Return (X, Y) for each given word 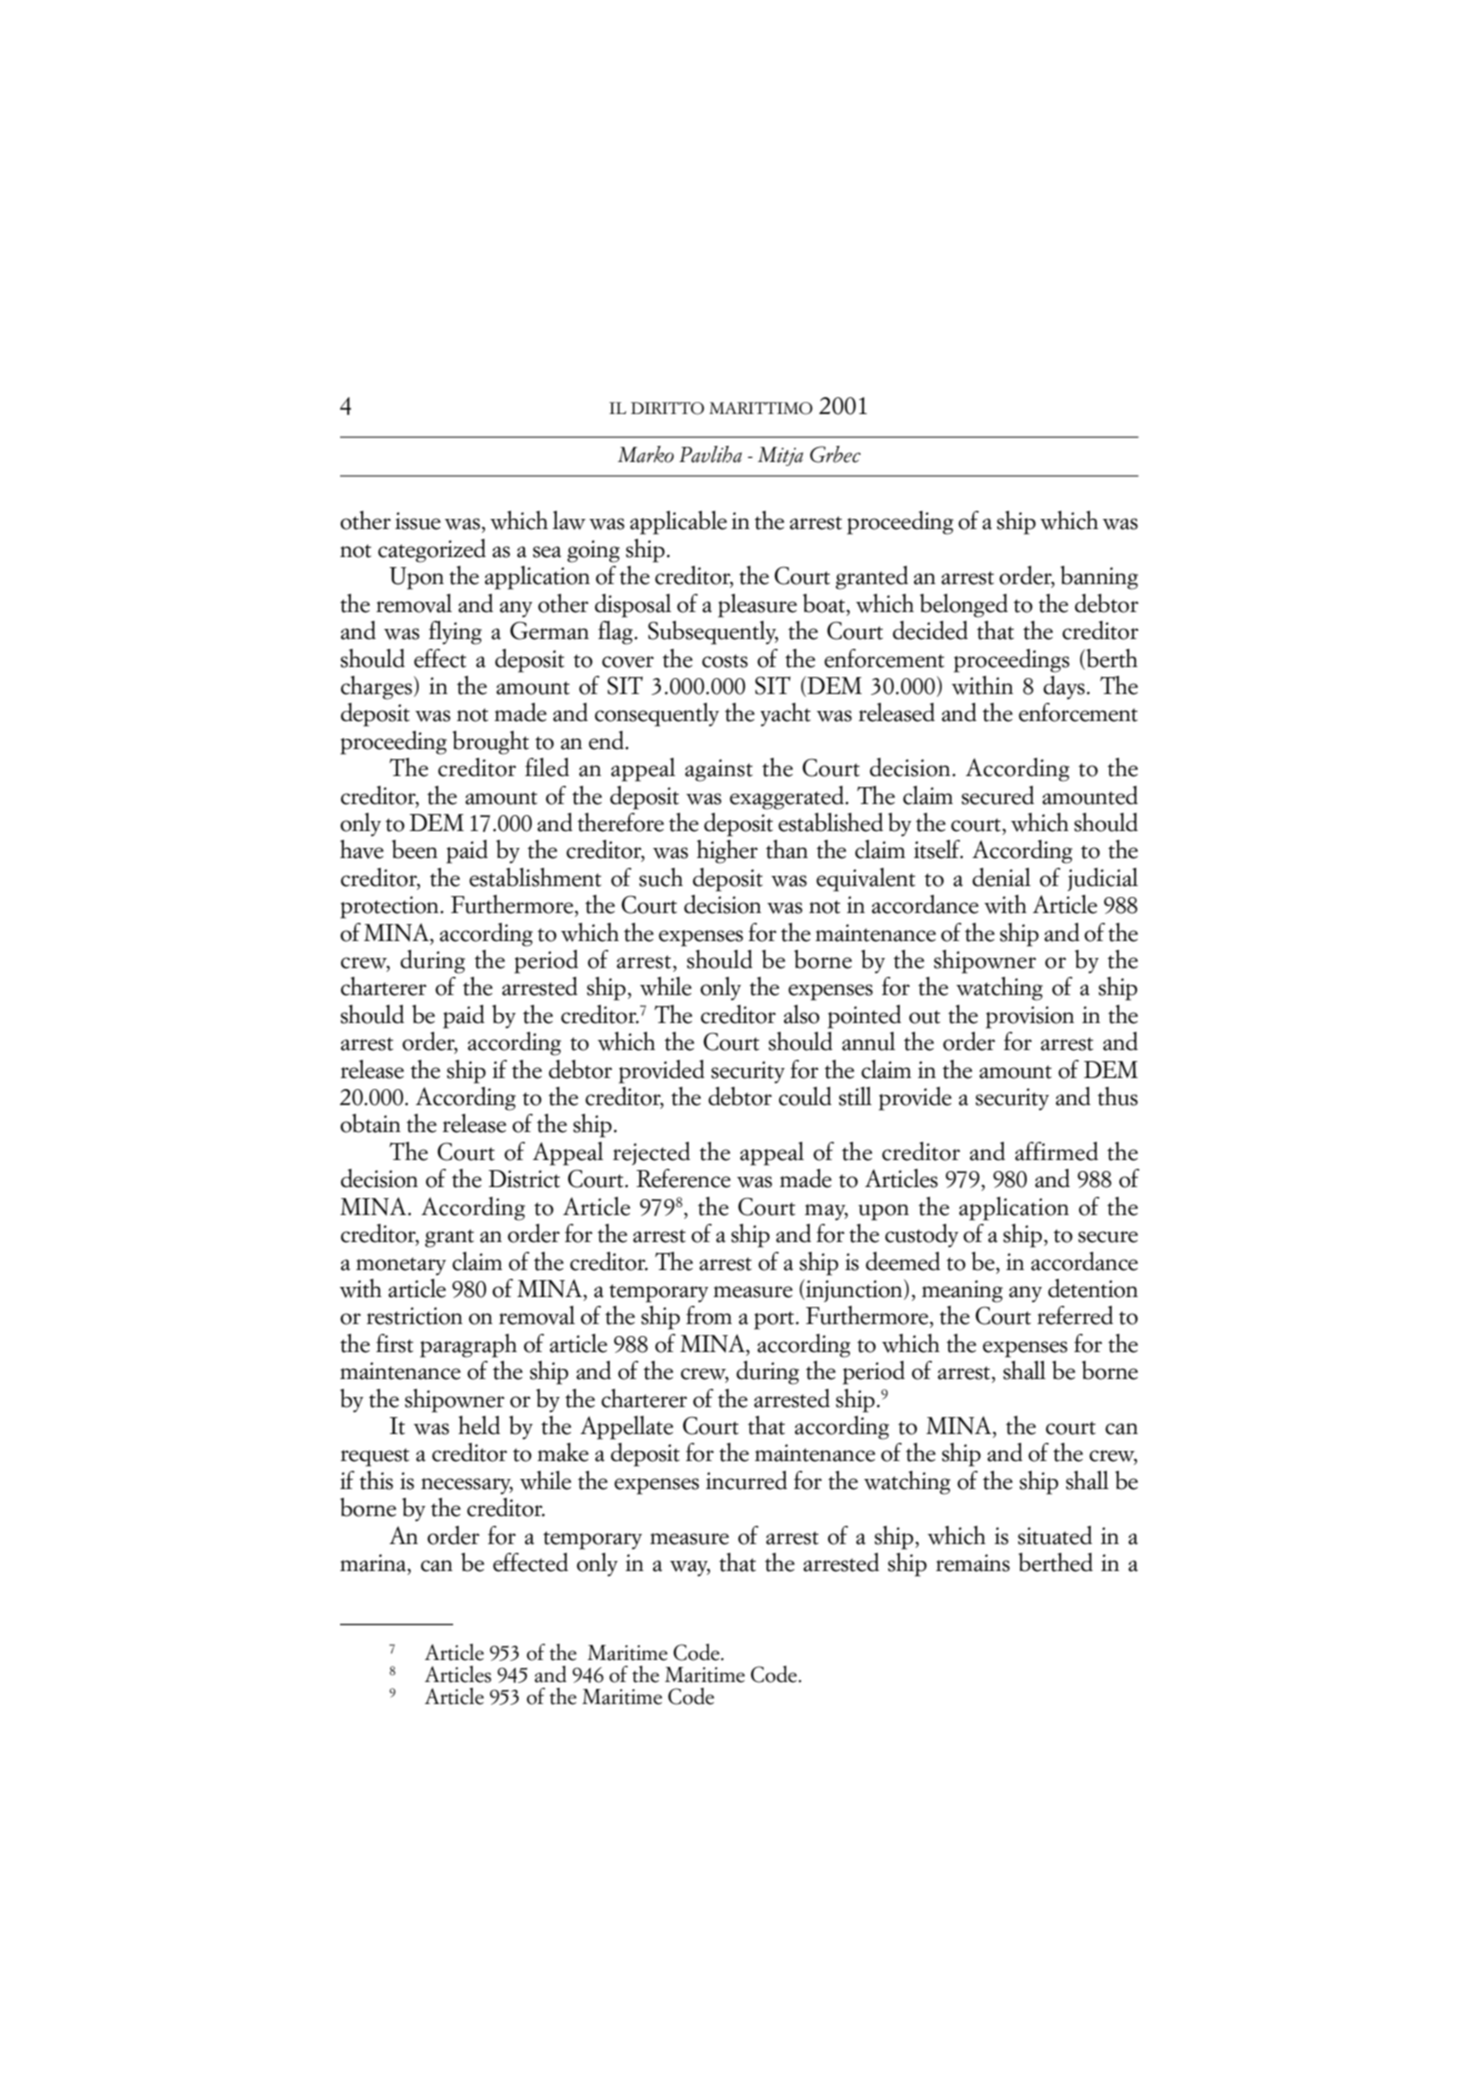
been (415, 849)
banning (1099, 578)
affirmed (1056, 1151)
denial (1001, 877)
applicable (678, 523)
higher (727, 852)
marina (374, 1563)
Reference (683, 1178)
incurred (746, 1480)
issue (418, 521)
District (524, 1179)
